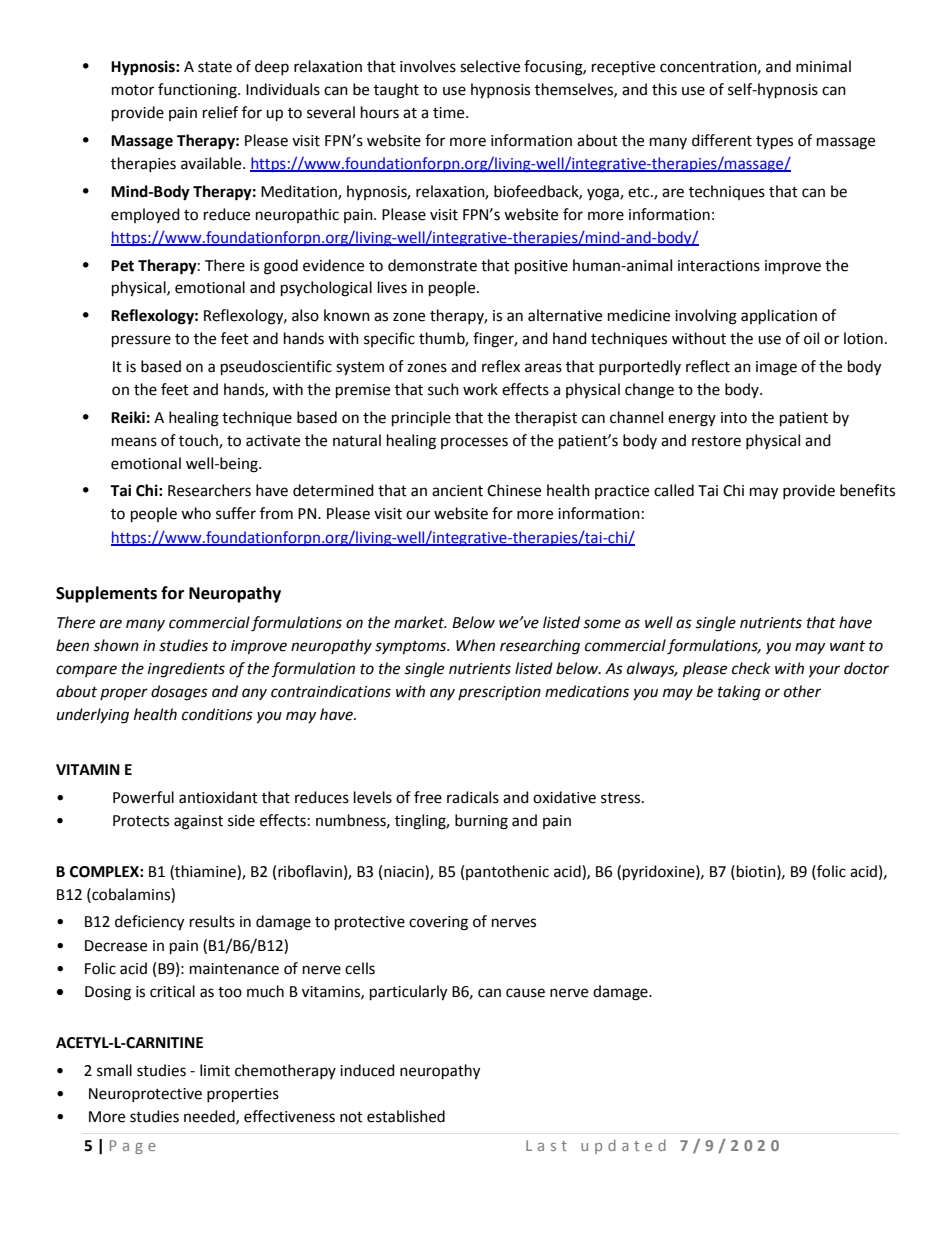  I want to click on Supplements, so click(106, 594).
